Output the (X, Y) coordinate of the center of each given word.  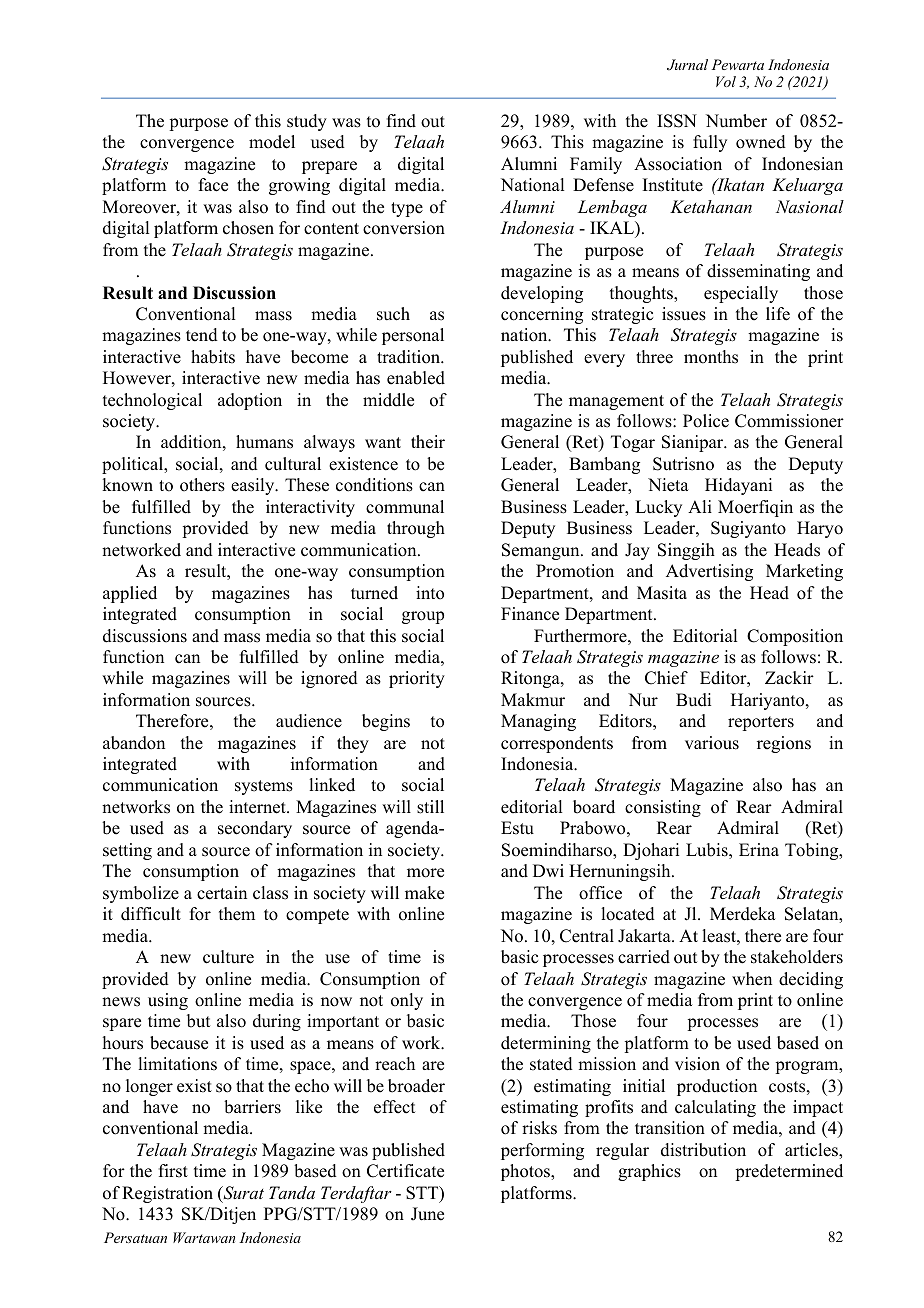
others (202, 485)
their (428, 442)
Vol (726, 81)
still (430, 807)
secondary (255, 829)
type (407, 209)
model (272, 142)
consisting (663, 808)
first (173, 1171)
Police (706, 421)
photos (526, 1172)
